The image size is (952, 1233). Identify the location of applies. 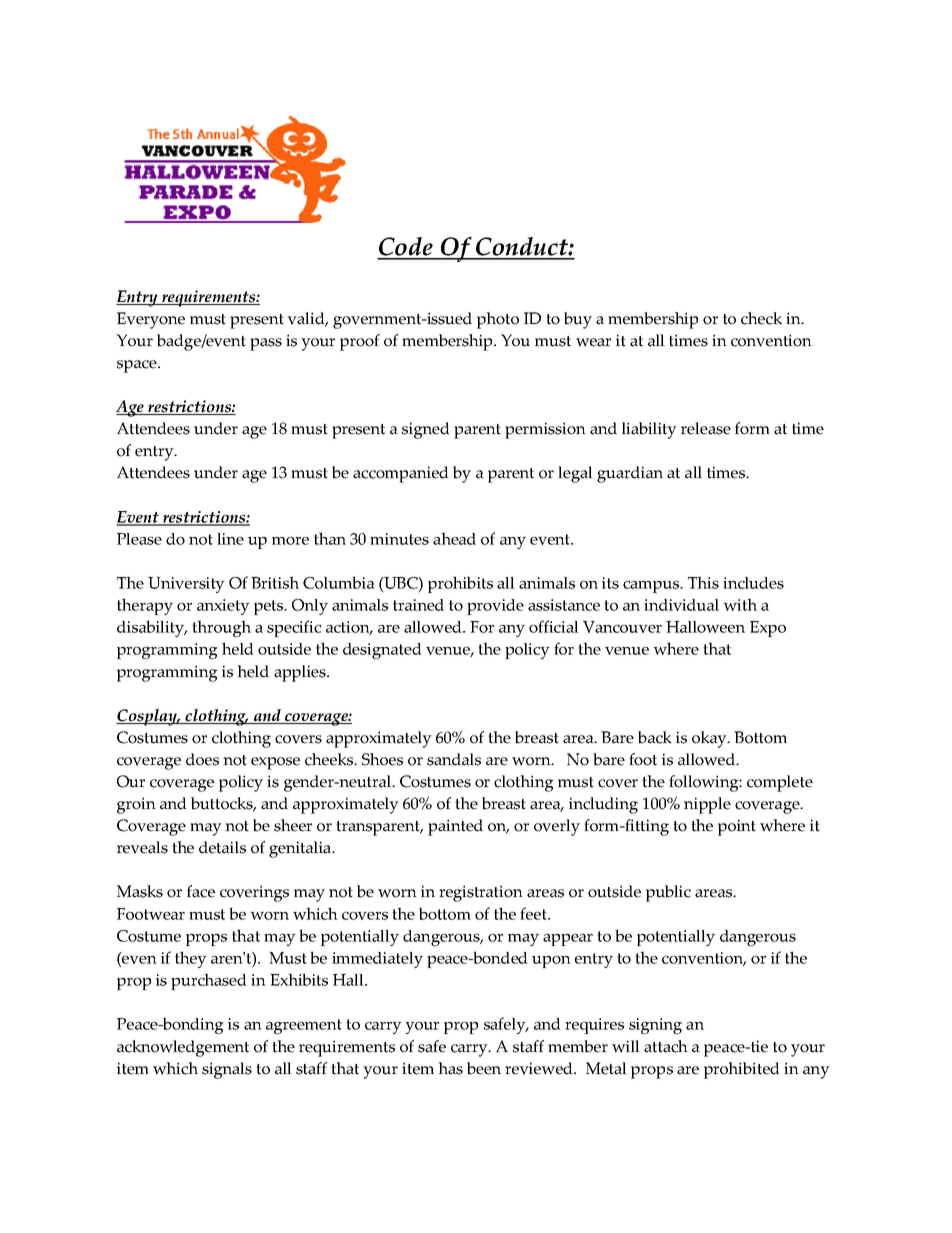
(301, 673).
